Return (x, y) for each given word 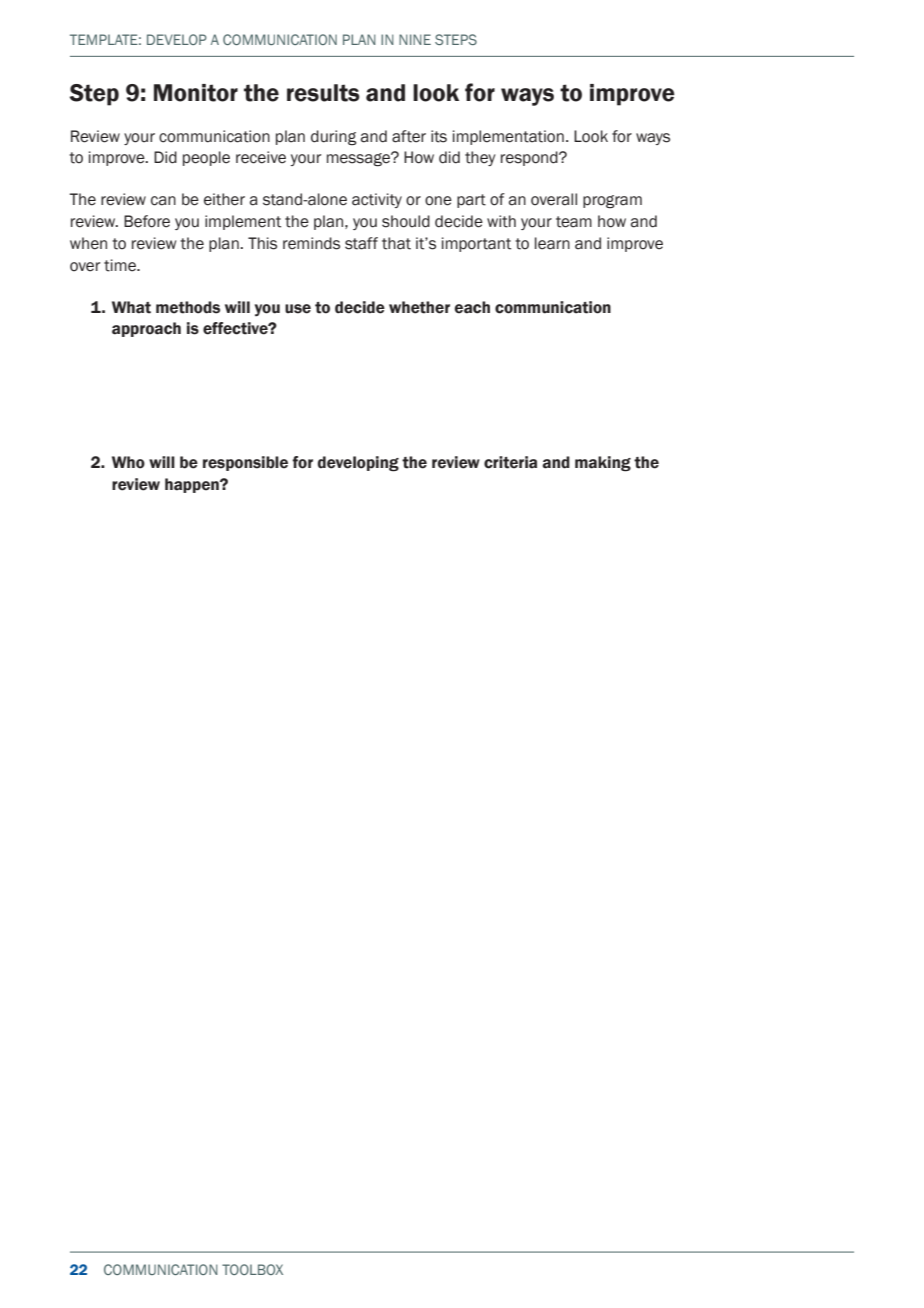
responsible (245, 463)
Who (128, 462)
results (323, 93)
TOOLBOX (252, 1269)
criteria (510, 462)
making (603, 464)
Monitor (196, 93)
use (298, 309)
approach (146, 329)
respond (530, 158)
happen (193, 485)
